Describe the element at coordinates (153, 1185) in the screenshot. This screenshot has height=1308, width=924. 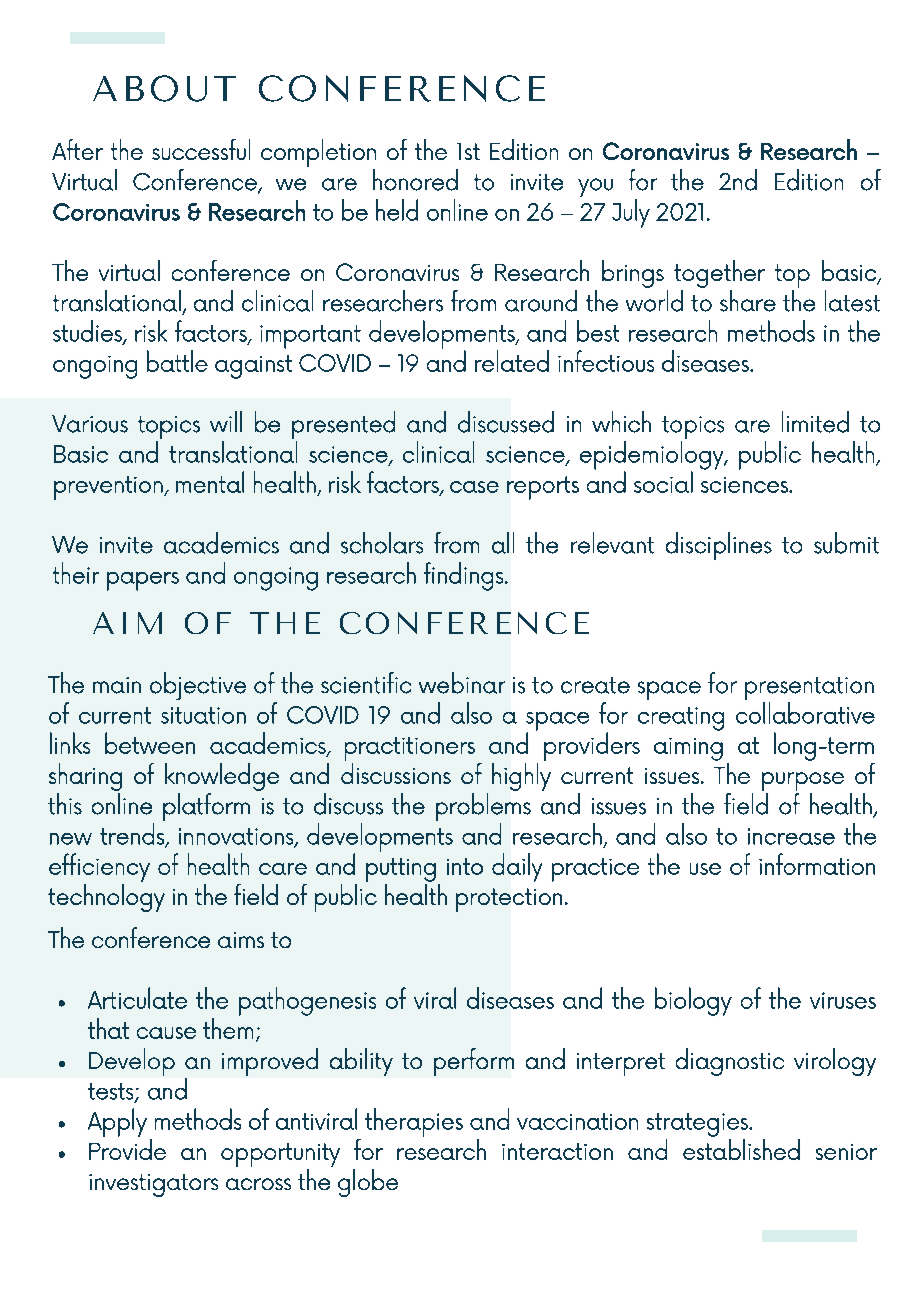
I see `investigators` at that location.
